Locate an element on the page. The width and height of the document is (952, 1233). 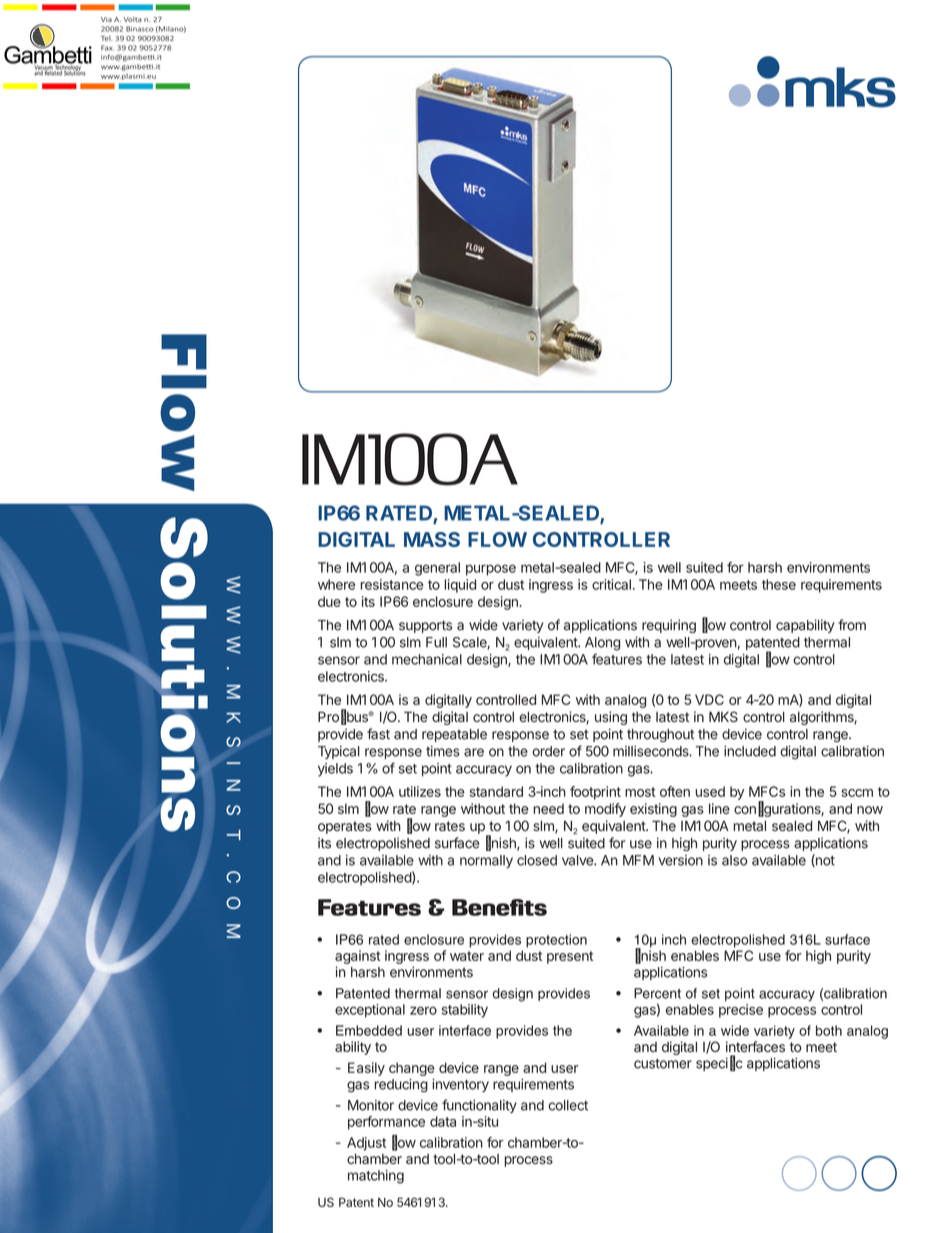
precise is located at coordinates (741, 1011).
